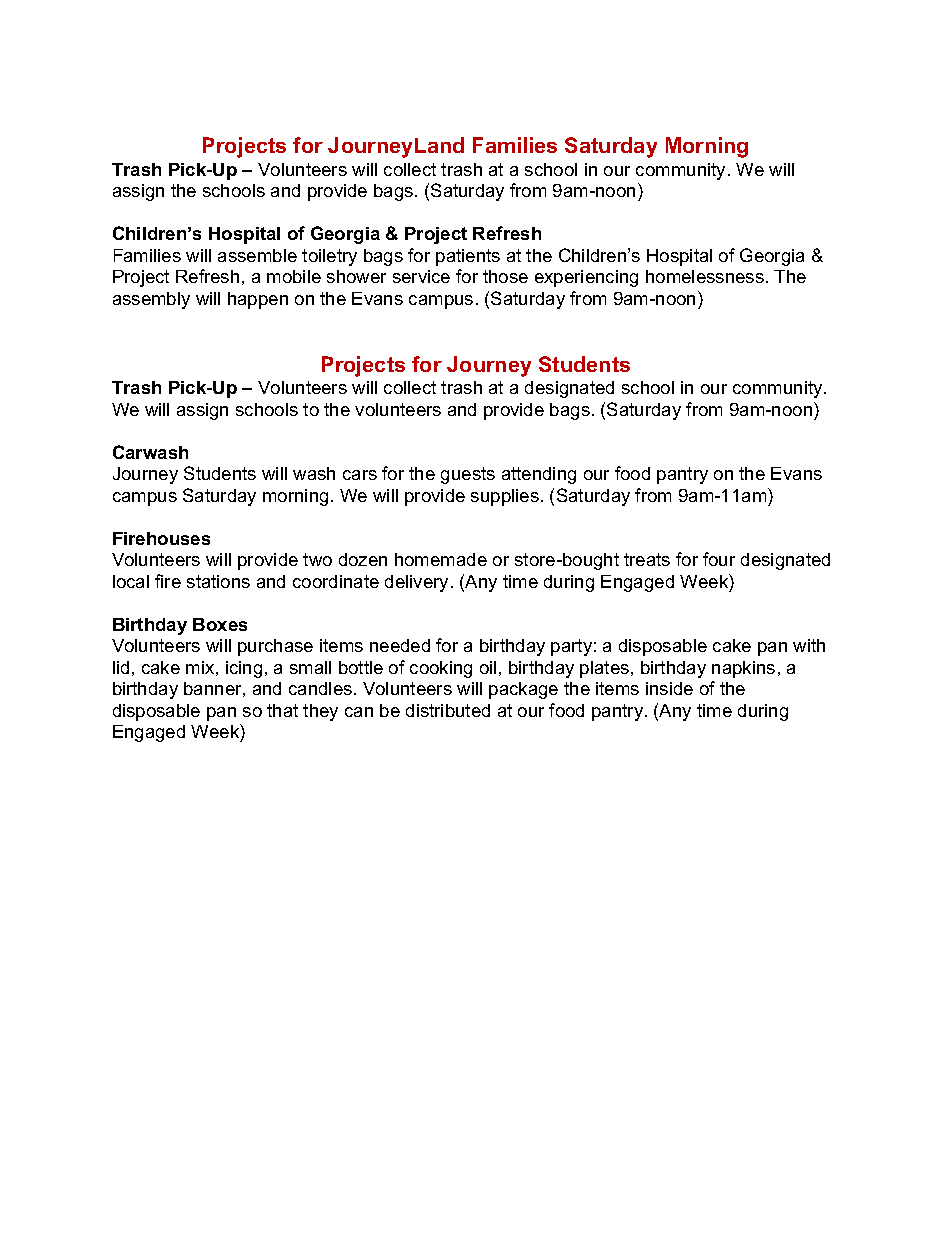 The image size is (952, 1233). Describe the element at coordinates (468, 475) in the document. I see `guests` at that location.
